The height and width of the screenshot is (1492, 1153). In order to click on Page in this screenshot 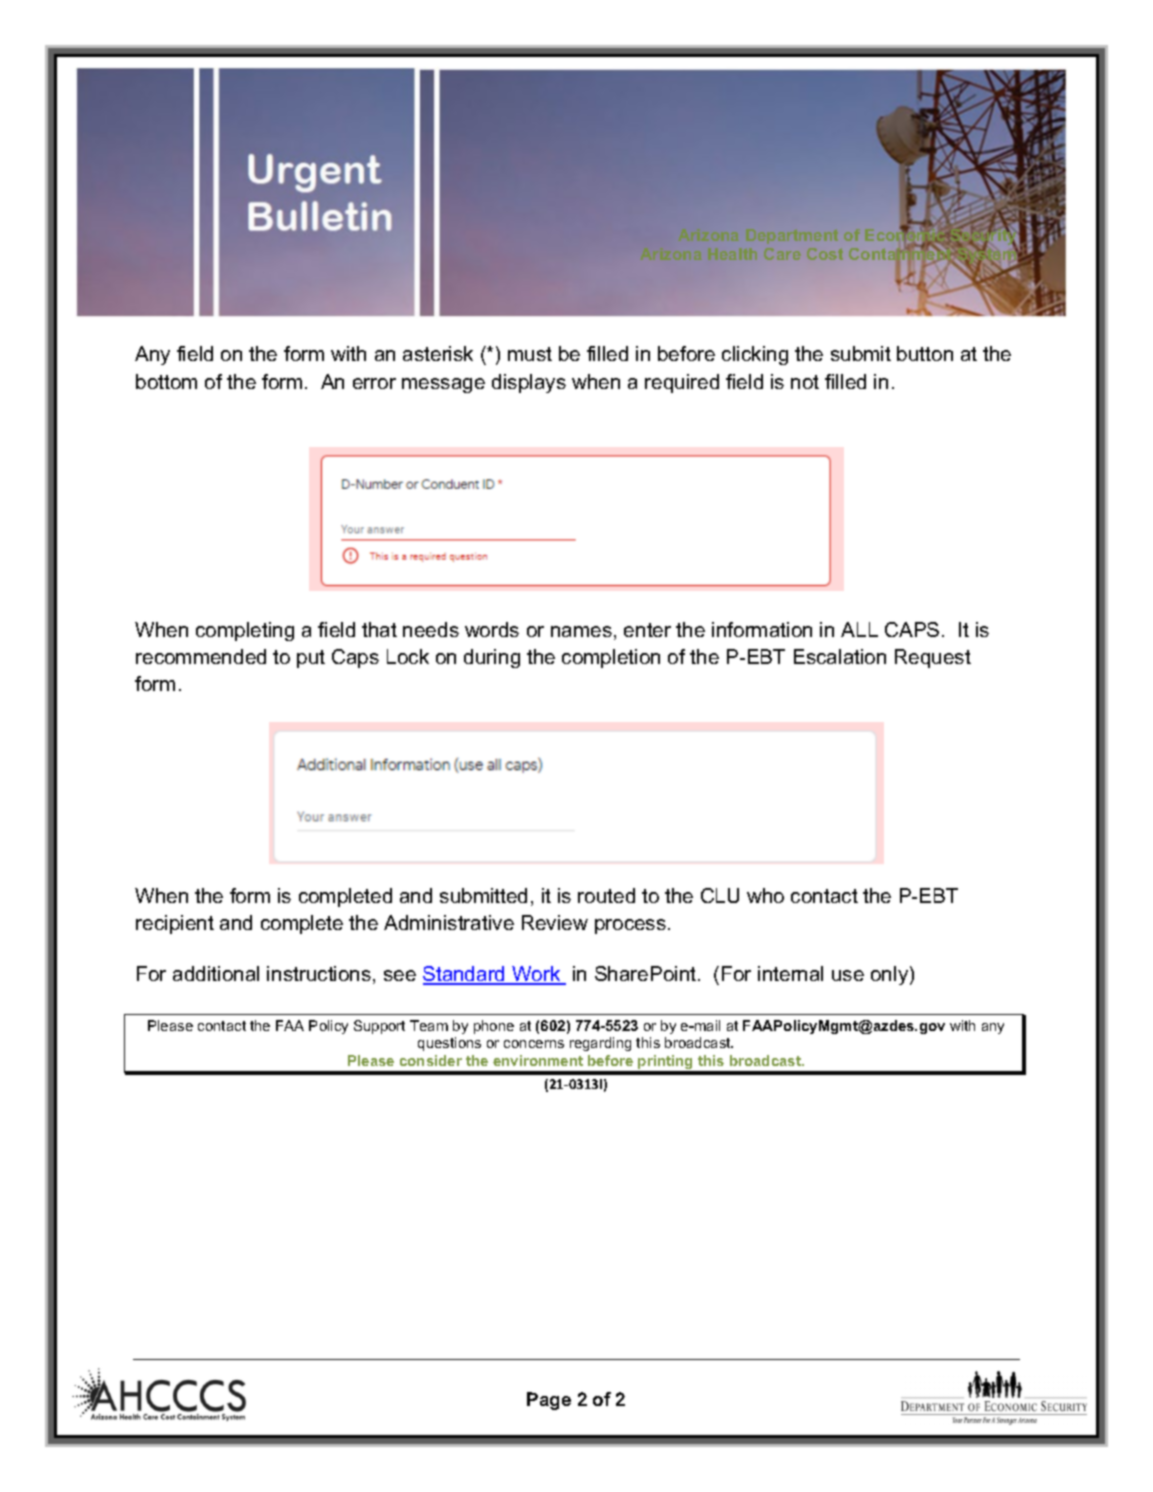, I will do `click(549, 1401)`.
